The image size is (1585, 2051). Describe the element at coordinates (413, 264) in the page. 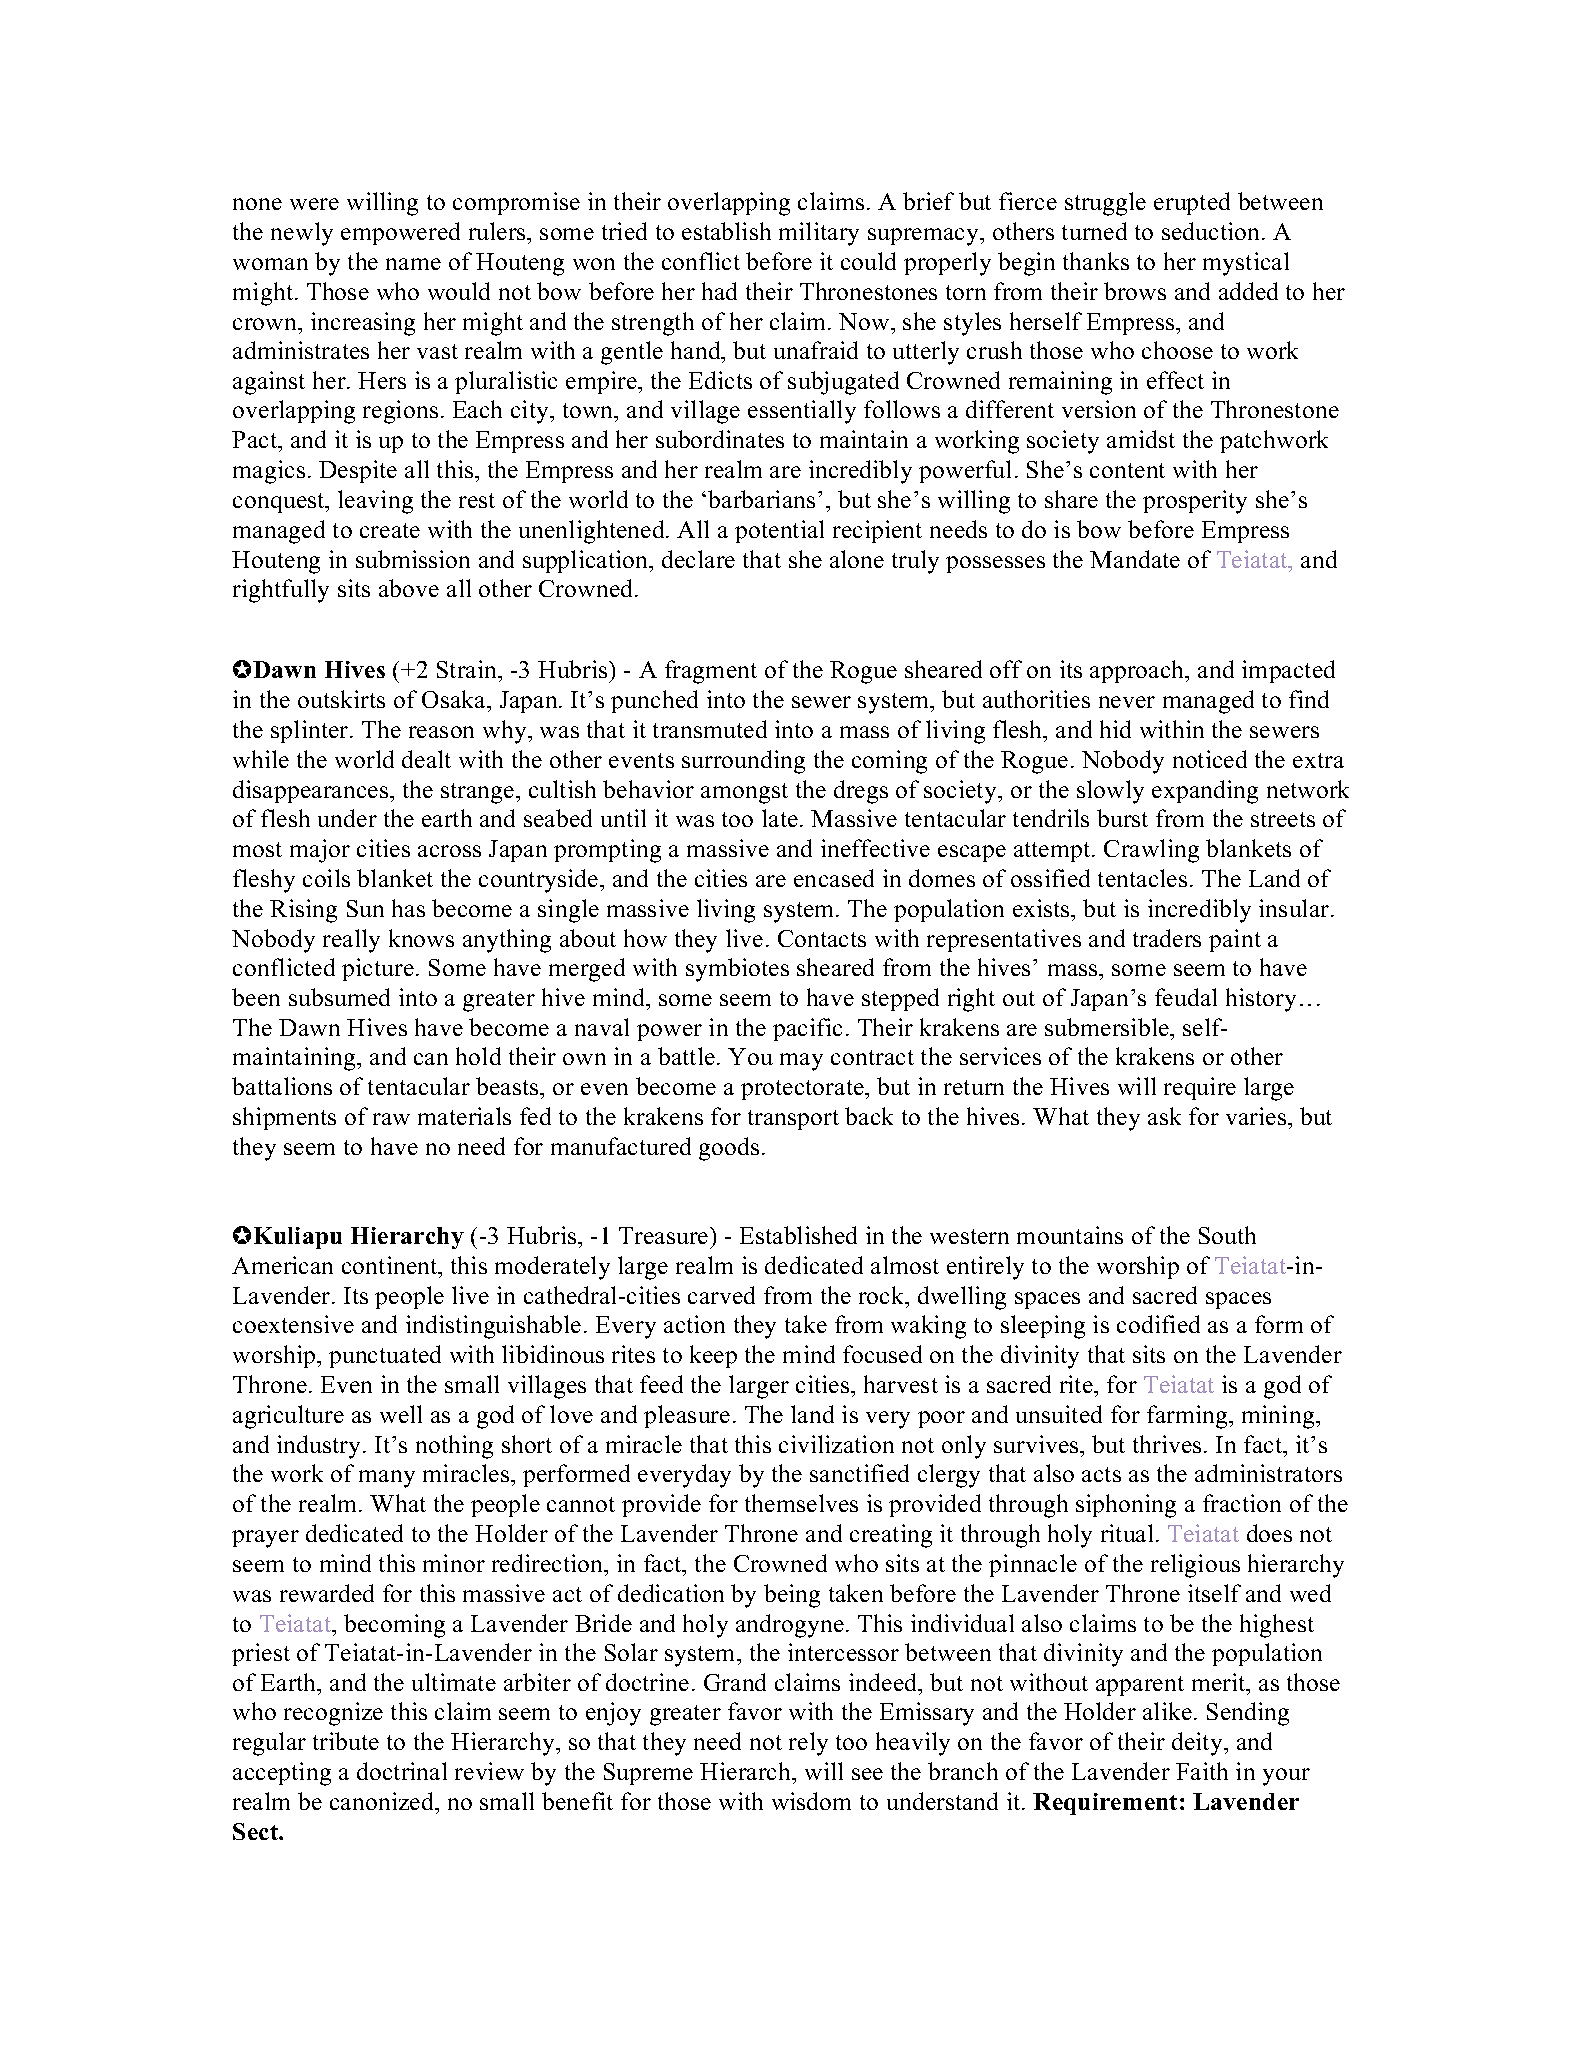

I see `name` at that location.
